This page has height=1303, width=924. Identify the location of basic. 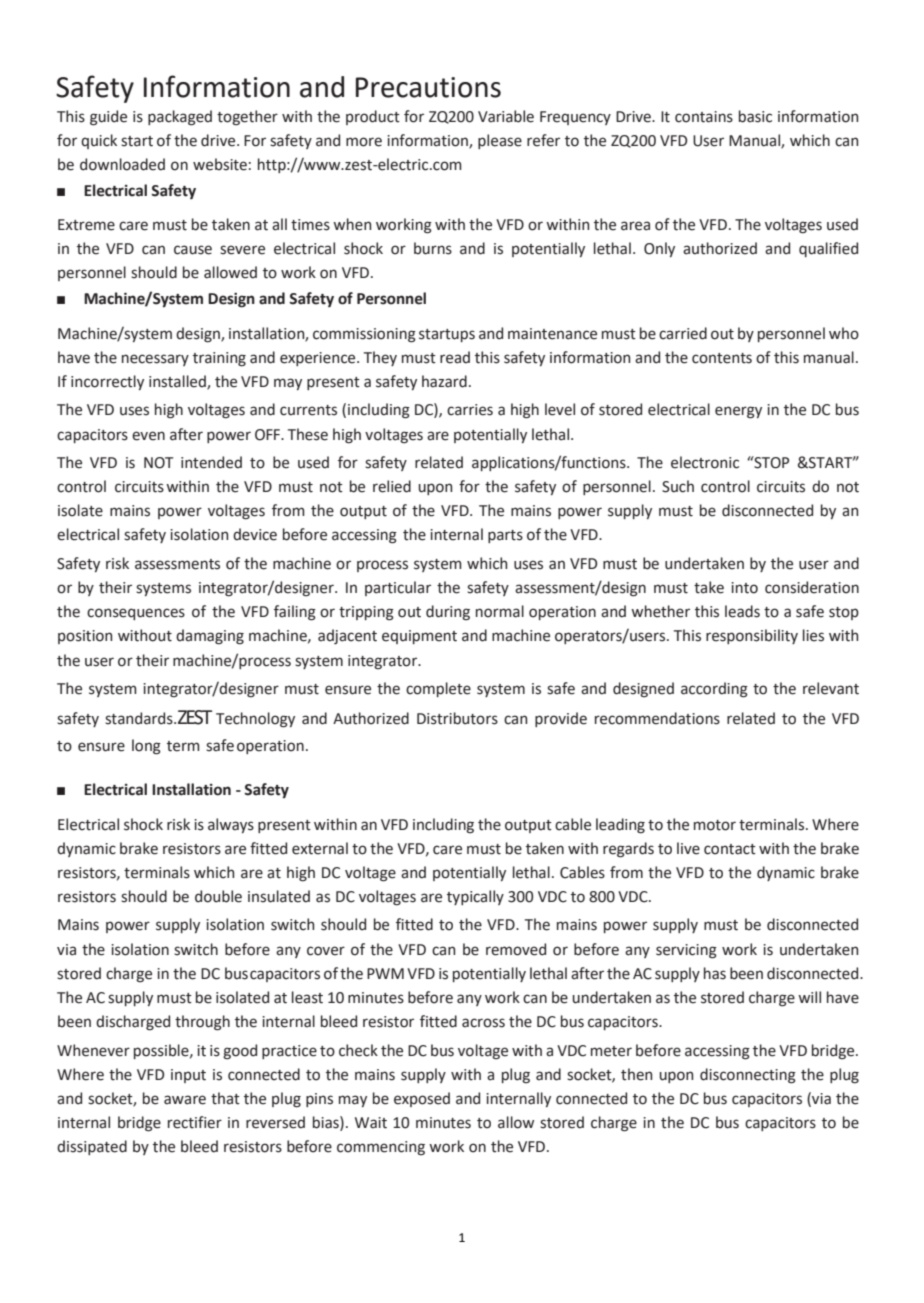
(755, 116).
